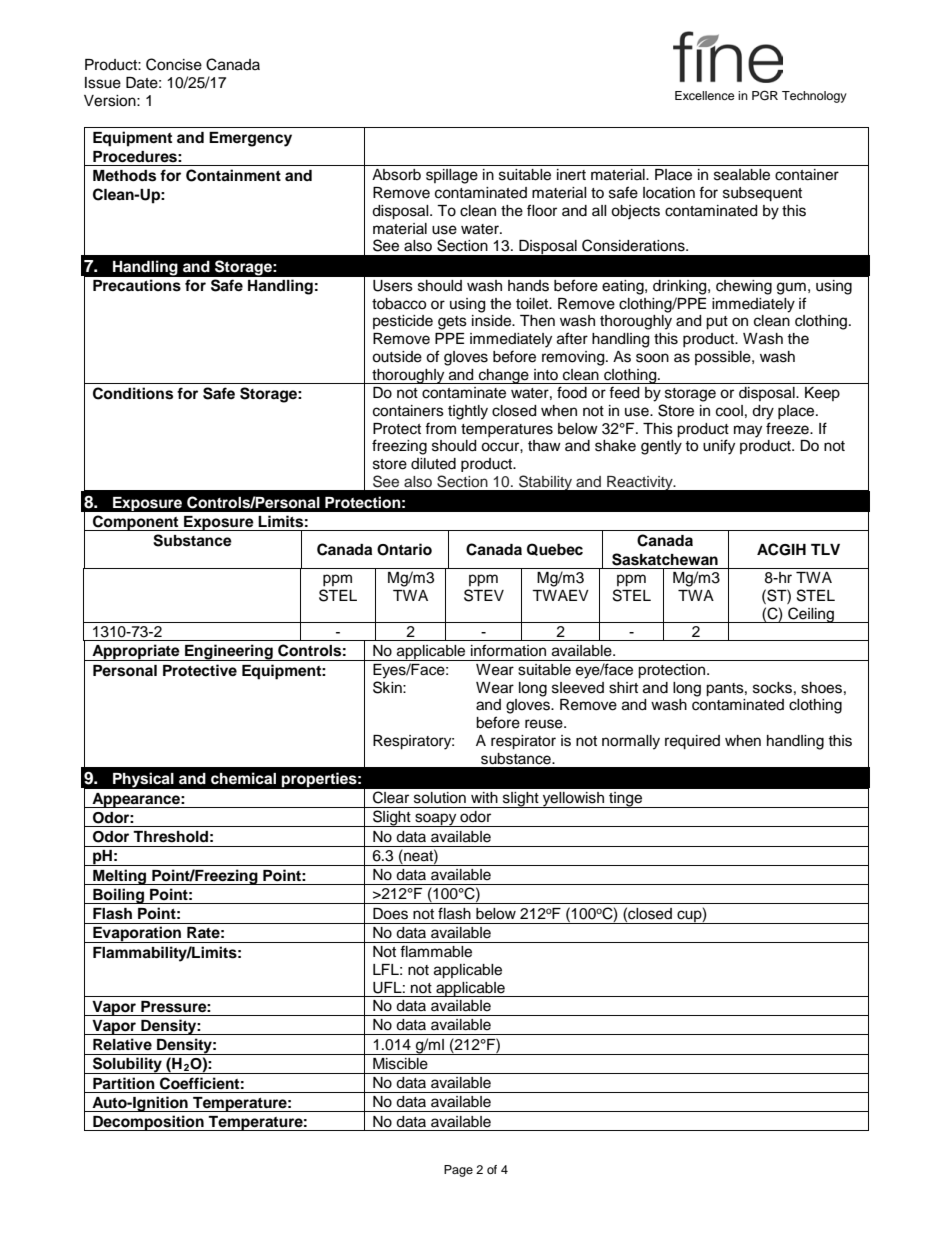  I want to click on information, so click(508, 650).
